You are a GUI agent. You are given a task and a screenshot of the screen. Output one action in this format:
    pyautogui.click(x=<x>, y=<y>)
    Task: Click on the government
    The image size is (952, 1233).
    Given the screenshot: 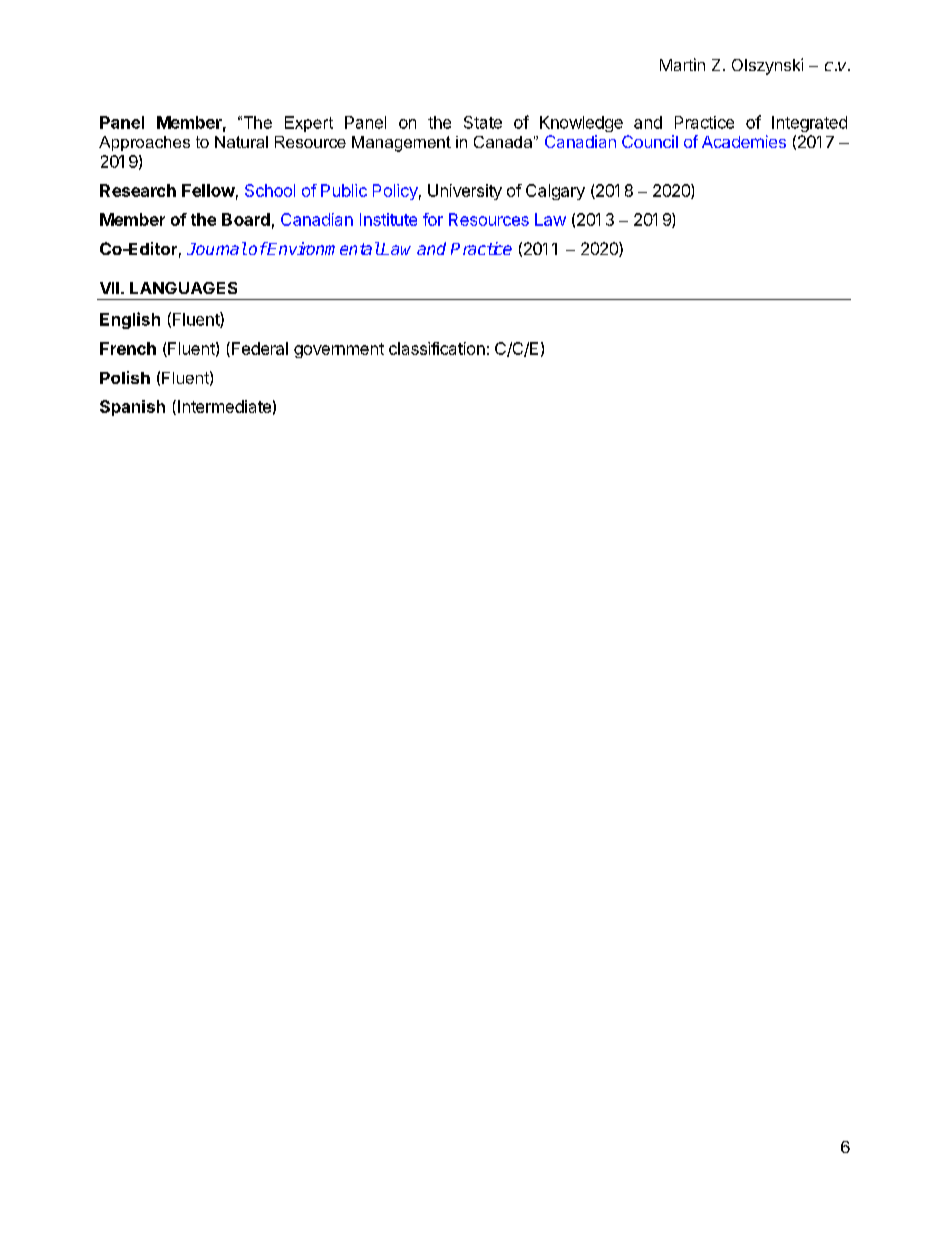 What is the action you would take?
    pyautogui.click(x=339, y=350)
